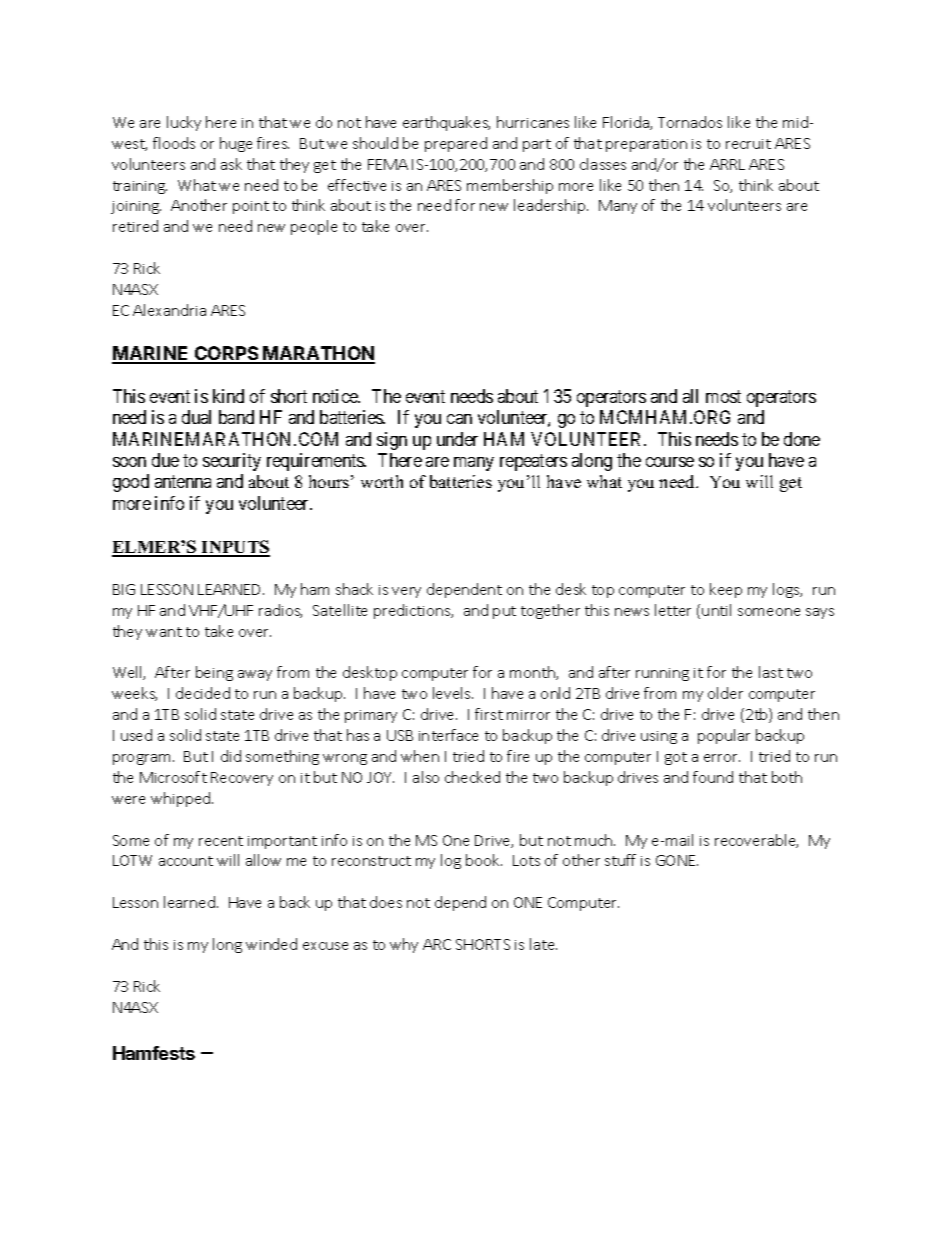 This screenshot has height=1233, width=952. What do you see at coordinates (748, 144) in the screenshot?
I see `recruit` at bounding box center [748, 144].
